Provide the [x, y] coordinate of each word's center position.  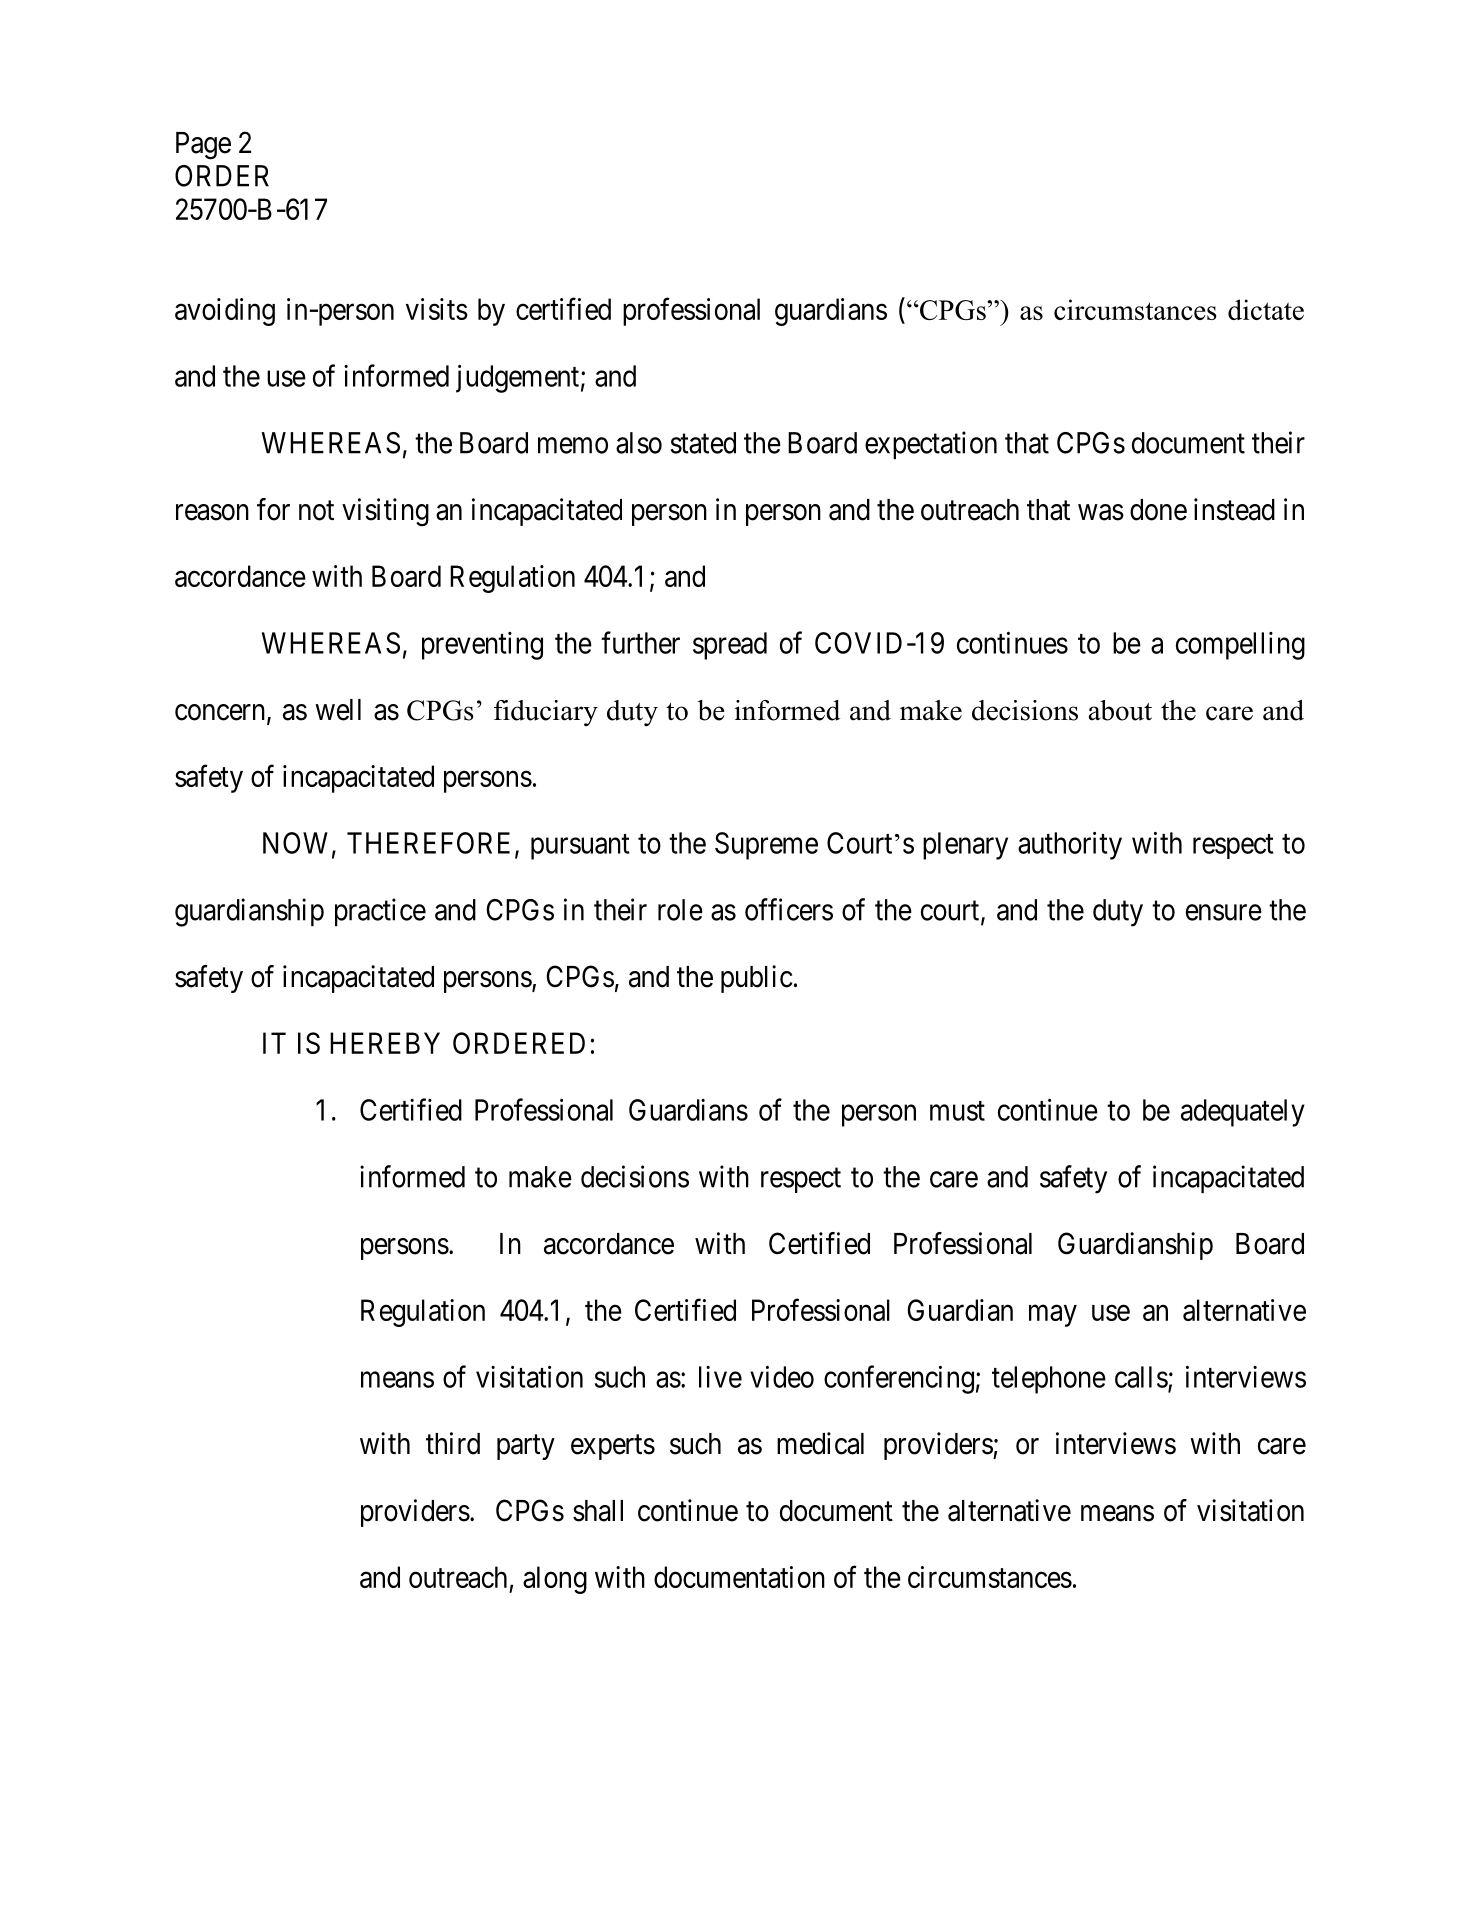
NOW [295, 843]
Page [203, 146]
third [453, 1443]
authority [1070, 846]
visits [437, 309]
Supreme [766, 846]
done [1158, 510]
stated [703, 443]
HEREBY [385, 1043]
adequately [1243, 1113]
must [957, 1111]
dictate [1266, 309]
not [316, 511]
